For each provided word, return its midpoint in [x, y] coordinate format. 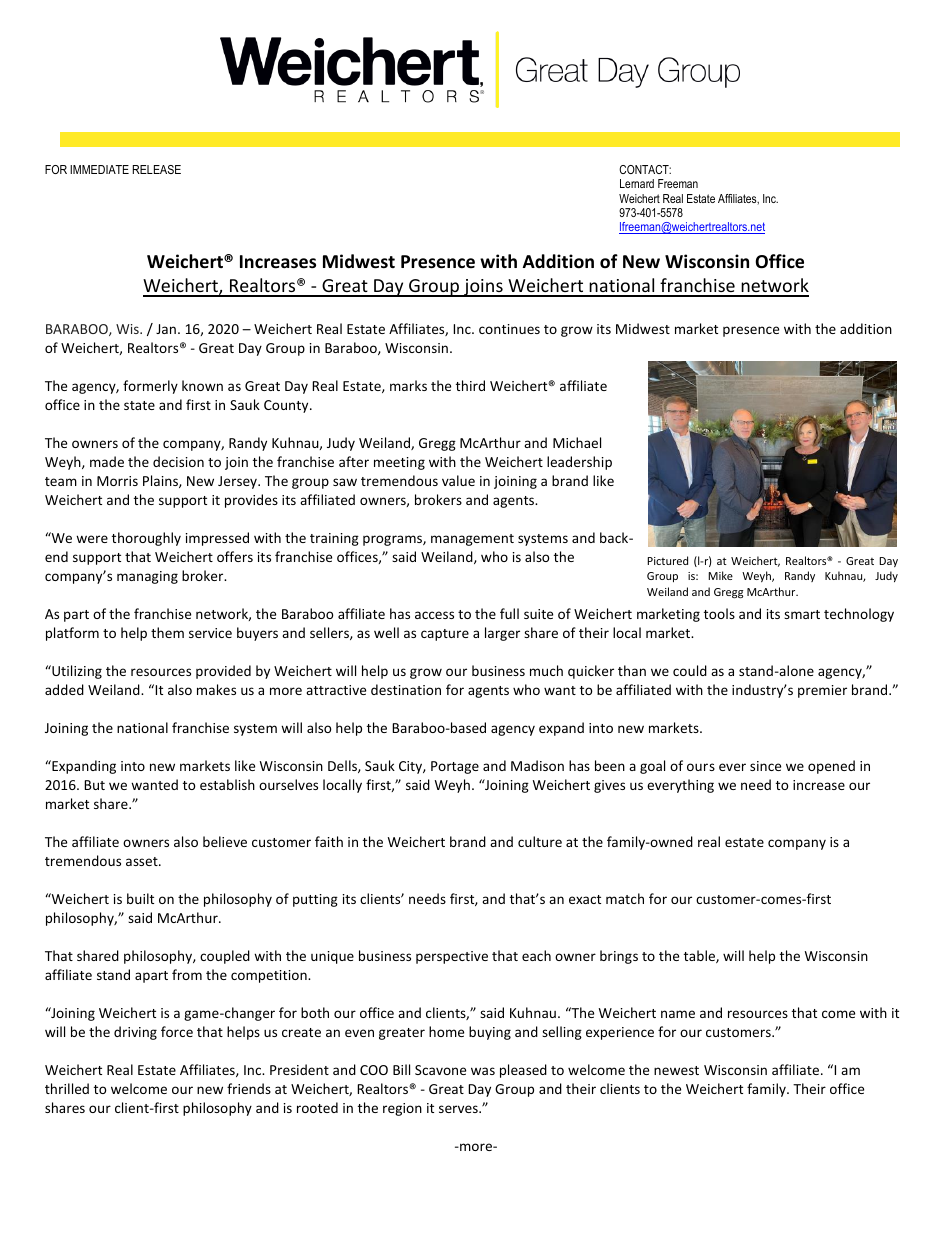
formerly [150, 387]
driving [135, 1033]
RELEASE [157, 169]
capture [445, 635]
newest [676, 1070]
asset [143, 861]
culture [540, 841]
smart [802, 614]
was [483, 1071]
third [470, 385]
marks [408, 385]
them [167, 632]
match [625, 898]
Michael [577, 442]
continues [509, 329]
